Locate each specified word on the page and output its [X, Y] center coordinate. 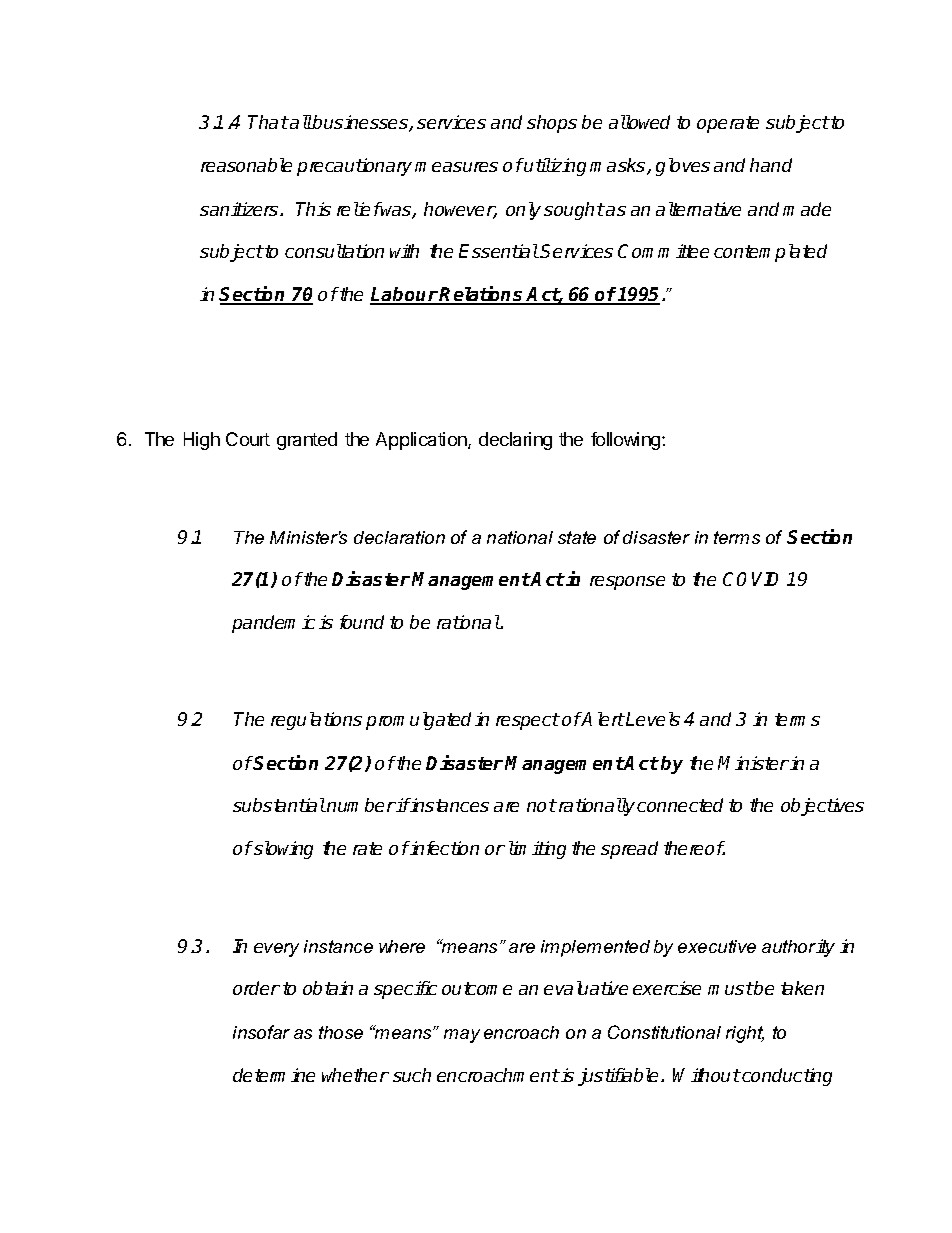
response [627, 583]
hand [771, 165]
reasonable [246, 165]
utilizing [554, 167]
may [462, 1036]
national [520, 537]
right [745, 1034]
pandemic [273, 624]
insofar [261, 1032]
